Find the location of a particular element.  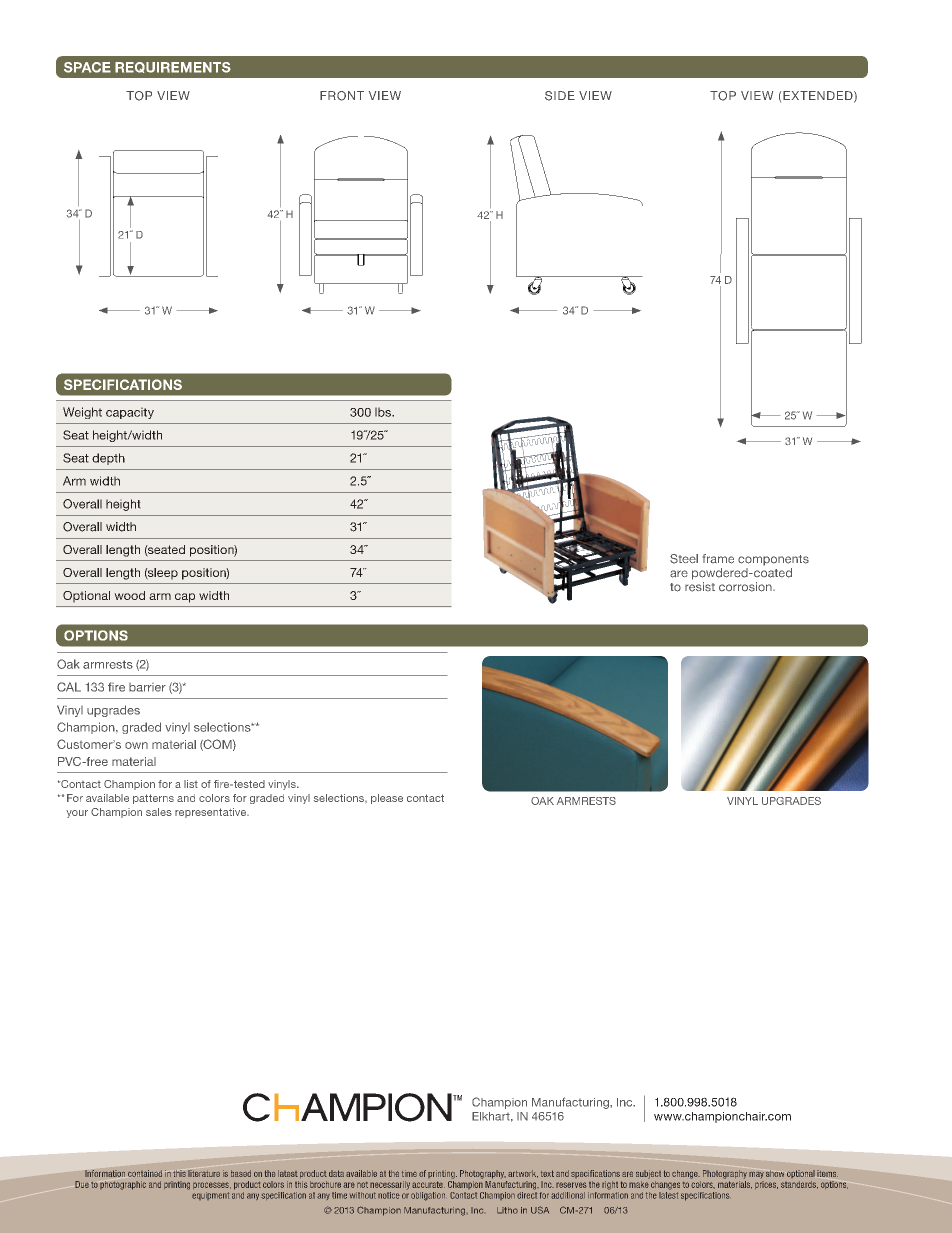

Space is located at coordinates (87, 67).
